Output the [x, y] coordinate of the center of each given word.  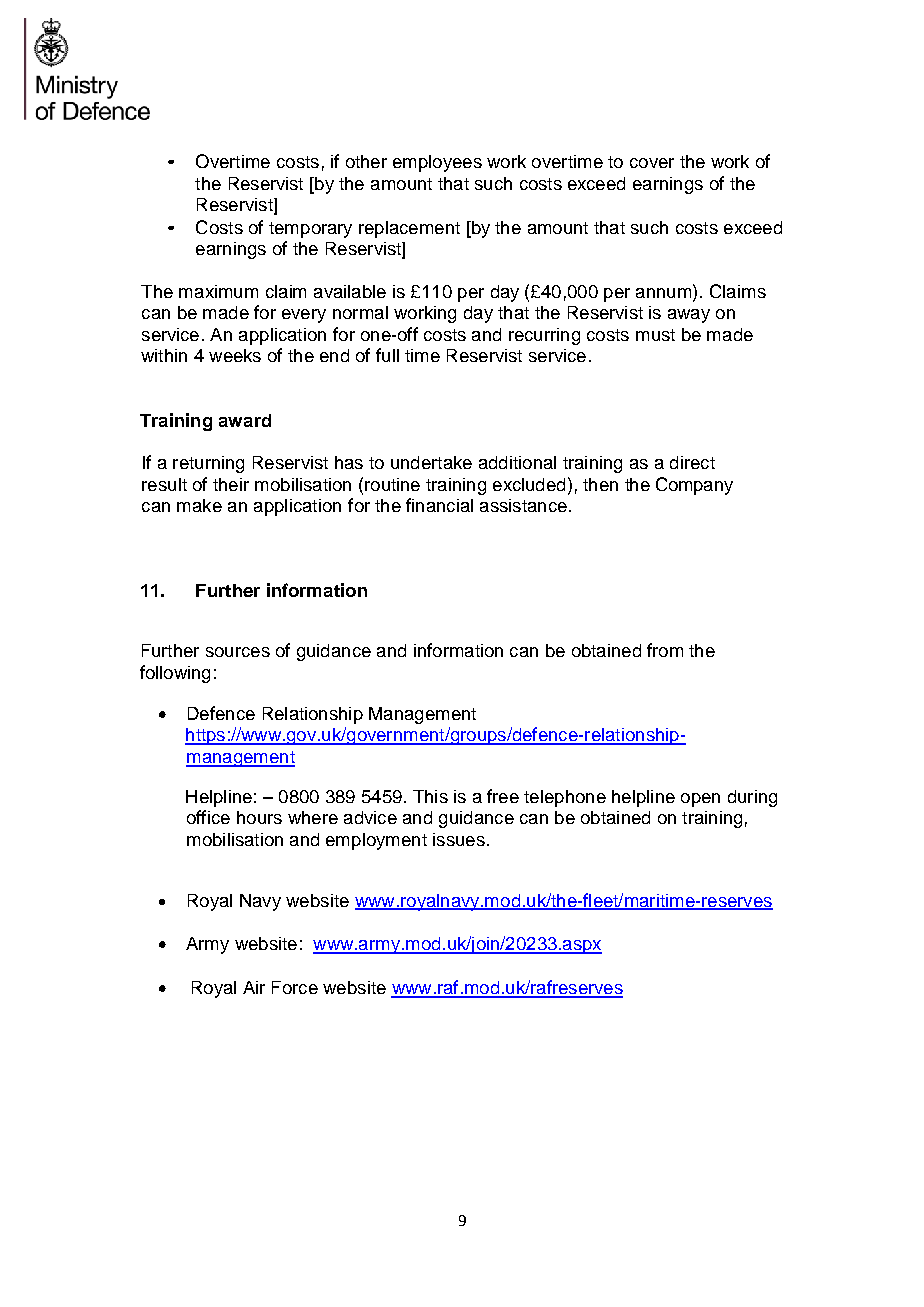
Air [254, 987]
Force [295, 987]
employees [437, 163]
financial [439, 505]
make [199, 505]
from [665, 650]
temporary [310, 230]
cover [652, 163]
